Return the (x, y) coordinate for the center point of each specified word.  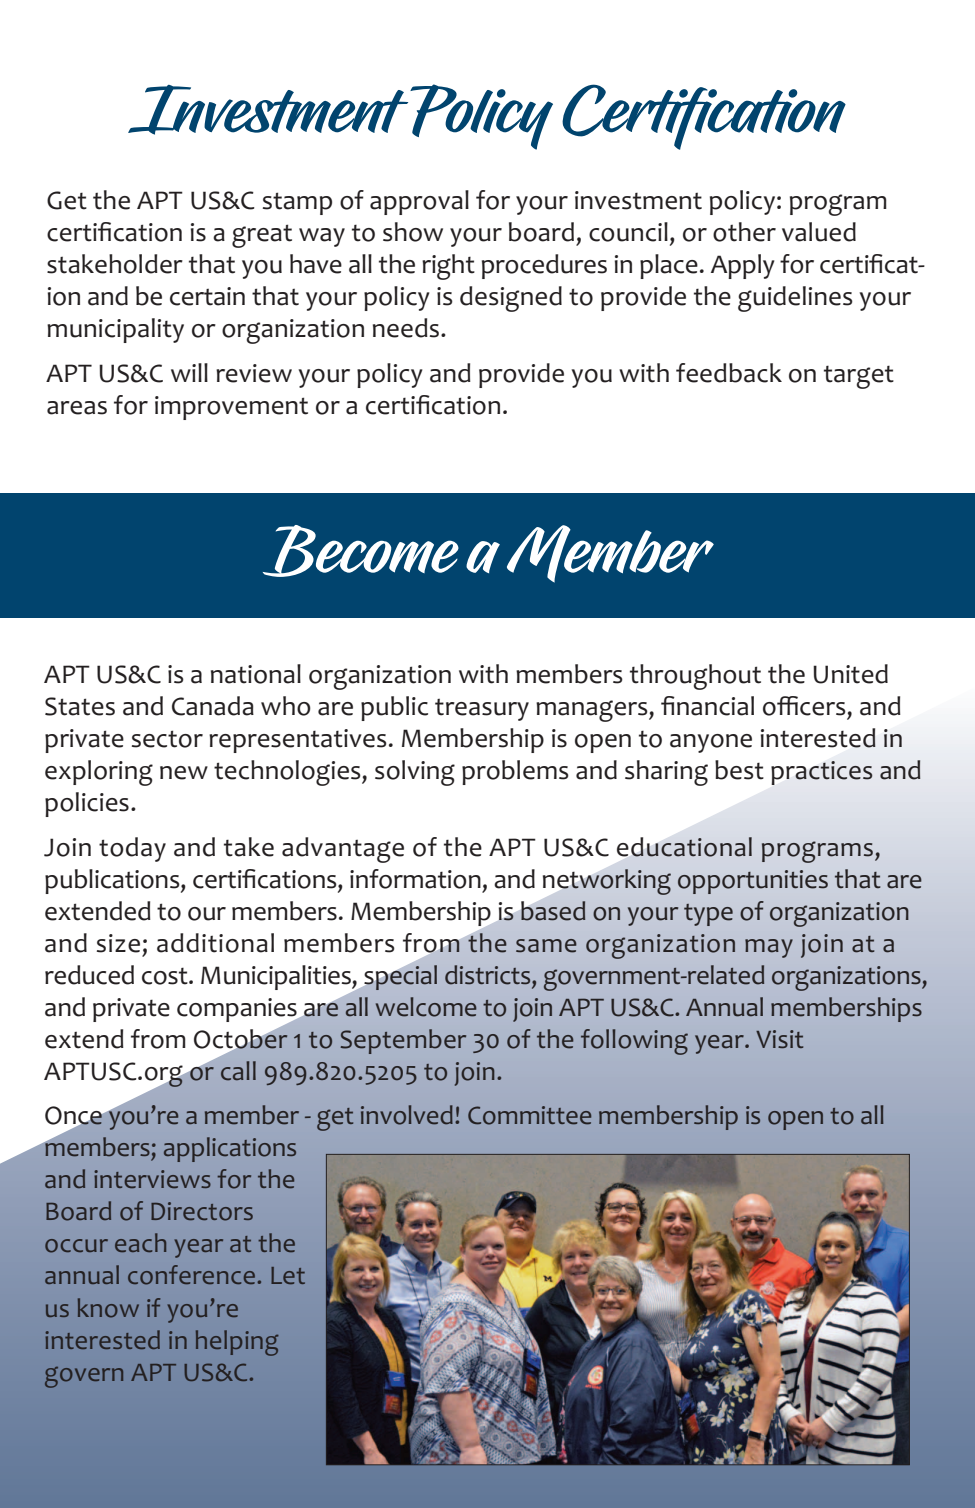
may (769, 948)
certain (207, 296)
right (448, 267)
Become (361, 551)
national (256, 674)
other (744, 232)
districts (489, 975)
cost (166, 976)
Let (288, 1275)
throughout (695, 677)
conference (191, 1275)
